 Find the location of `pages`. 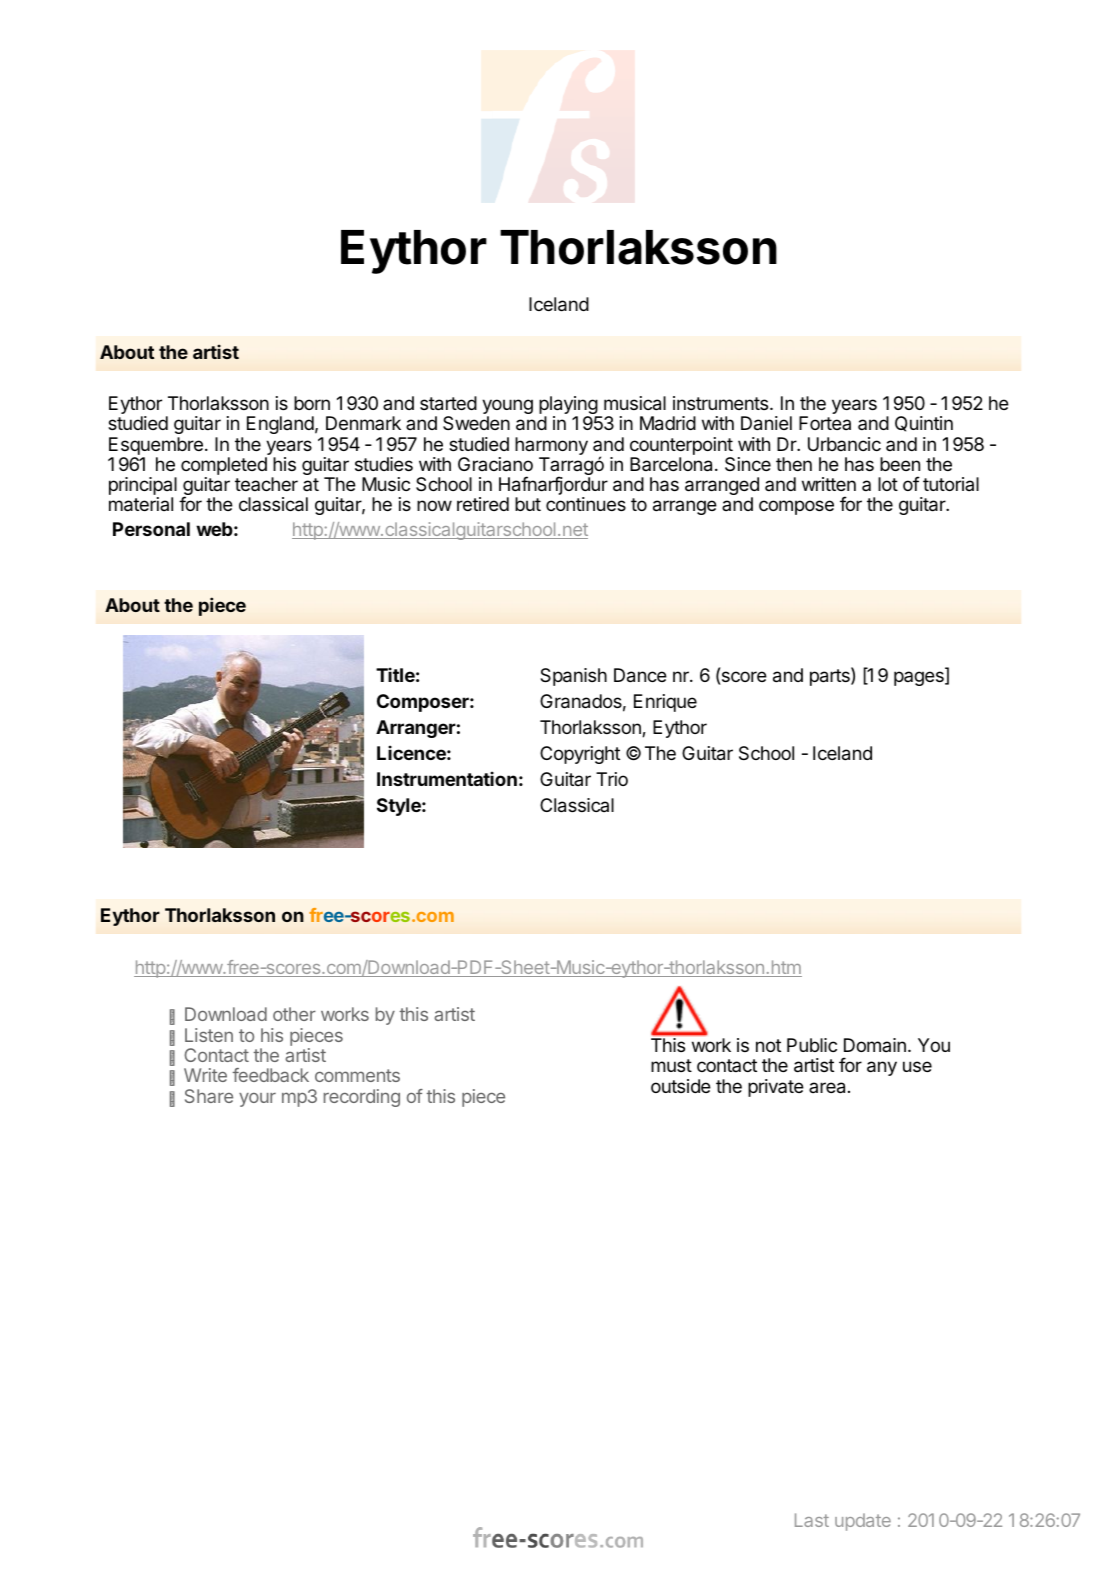

pages is located at coordinates (920, 678).
